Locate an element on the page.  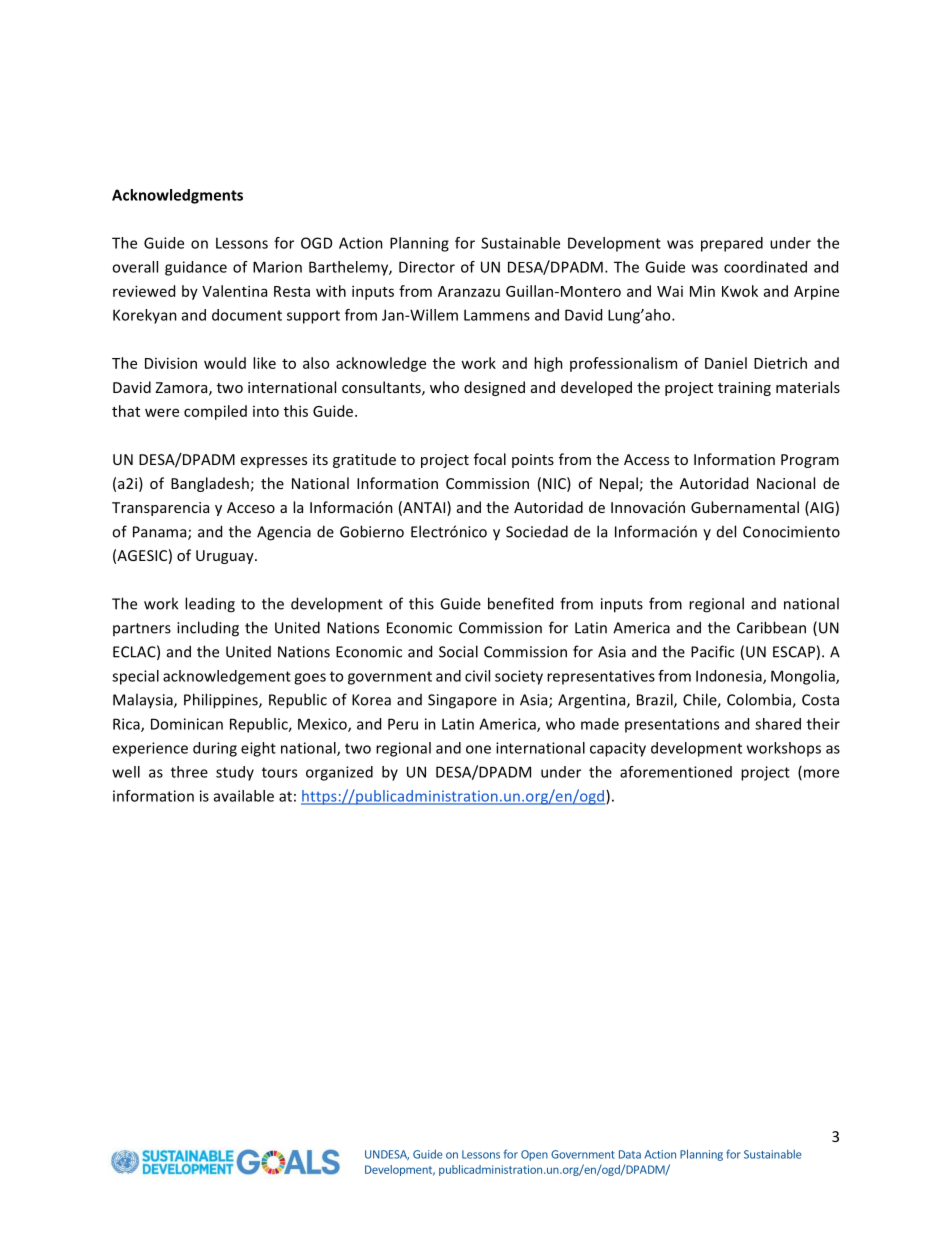
Open is located at coordinates (534, 1155).
